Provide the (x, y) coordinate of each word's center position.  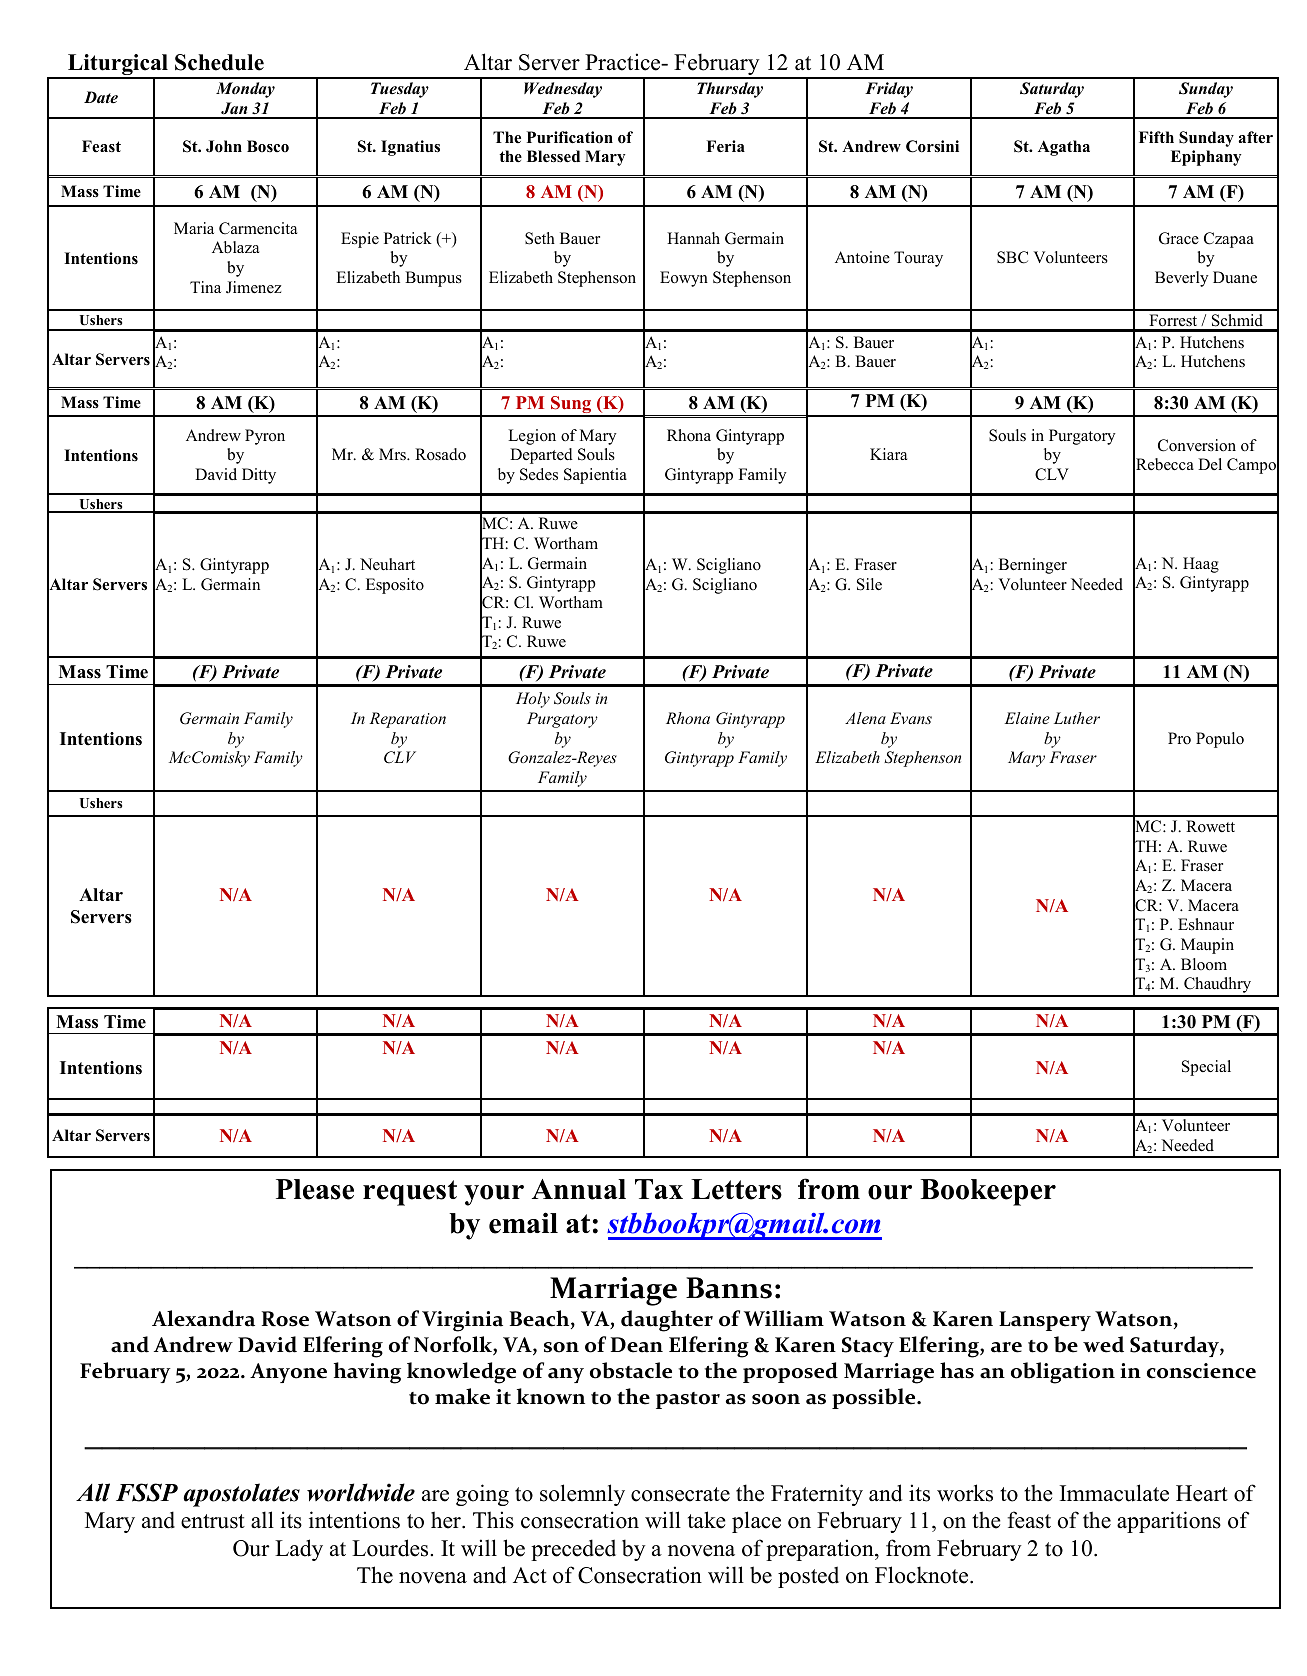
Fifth (1156, 137)
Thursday (730, 90)
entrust (213, 1521)
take (707, 1520)
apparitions (1169, 1522)
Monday (245, 90)
